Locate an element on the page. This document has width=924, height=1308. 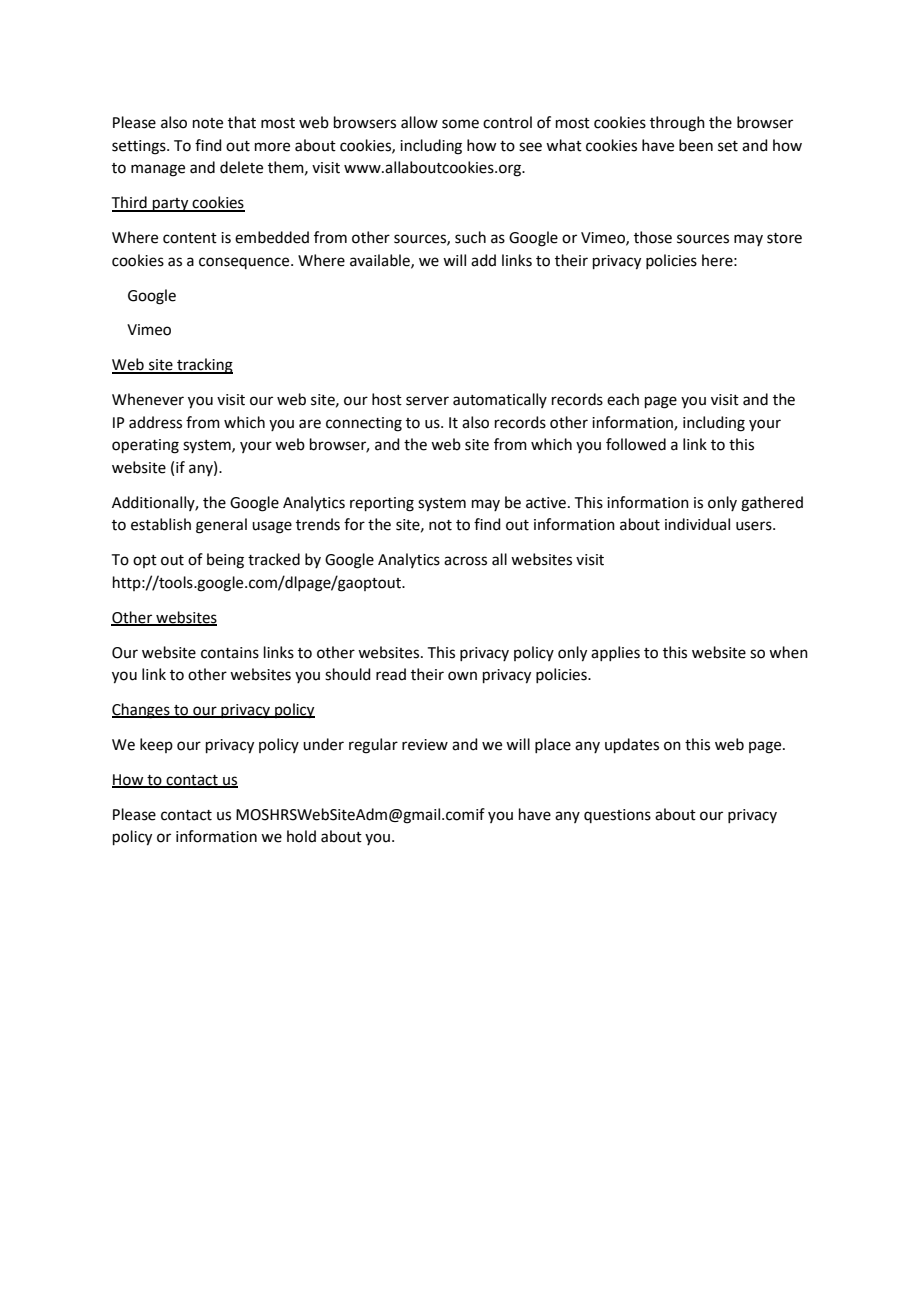
been is located at coordinates (696, 145).
